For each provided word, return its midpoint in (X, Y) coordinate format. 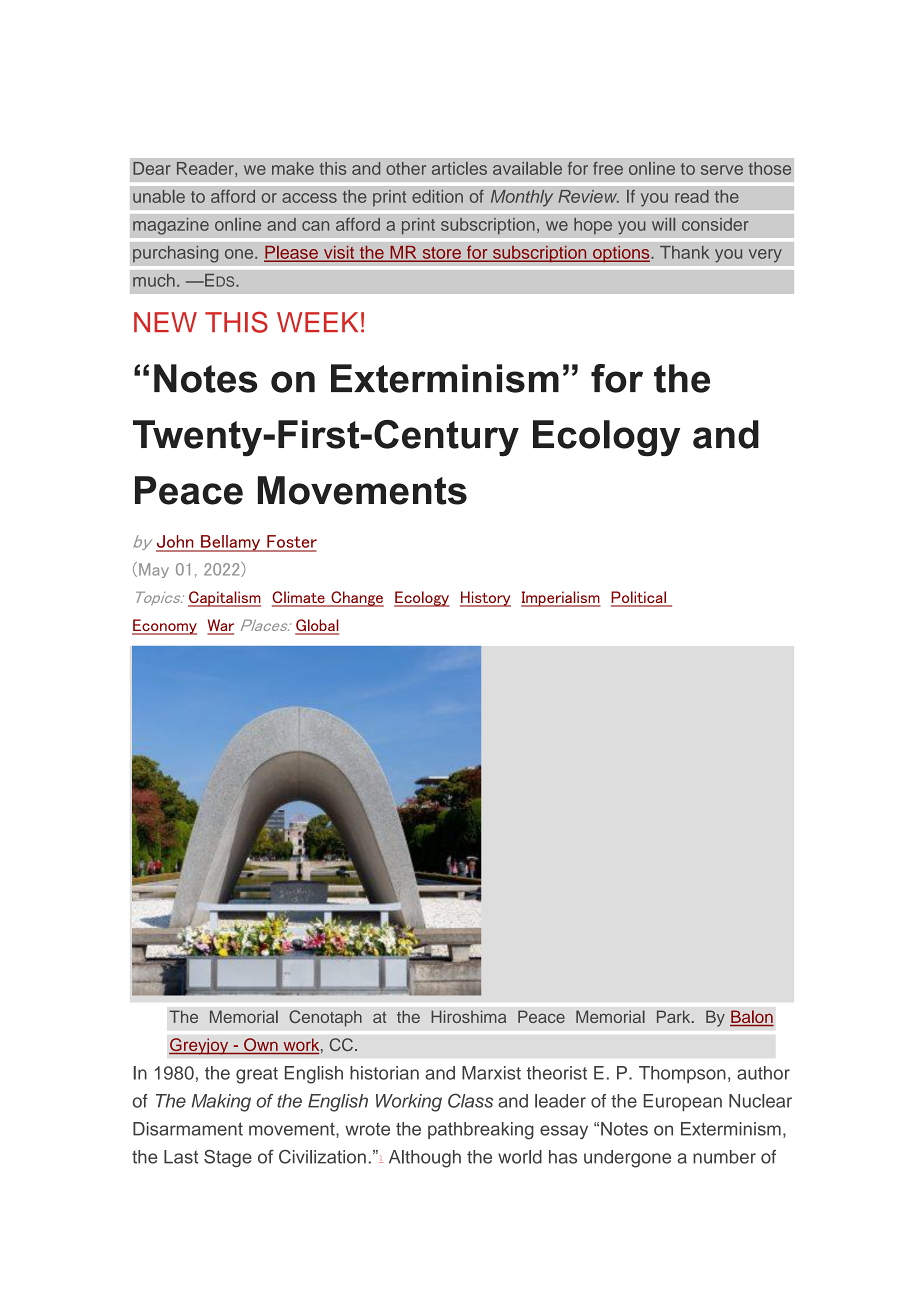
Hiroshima (469, 1016)
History (485, 599)
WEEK (317, 322)
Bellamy (231, 543)
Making (221, 1103)
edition (437, 196)
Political (639, 598)
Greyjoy (200, 1046)
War (220, 626)
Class (470, 1100)
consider (715, 224)
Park (675, 1016)
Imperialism (561, 599)
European (683, 1103)
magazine (171, 226)
